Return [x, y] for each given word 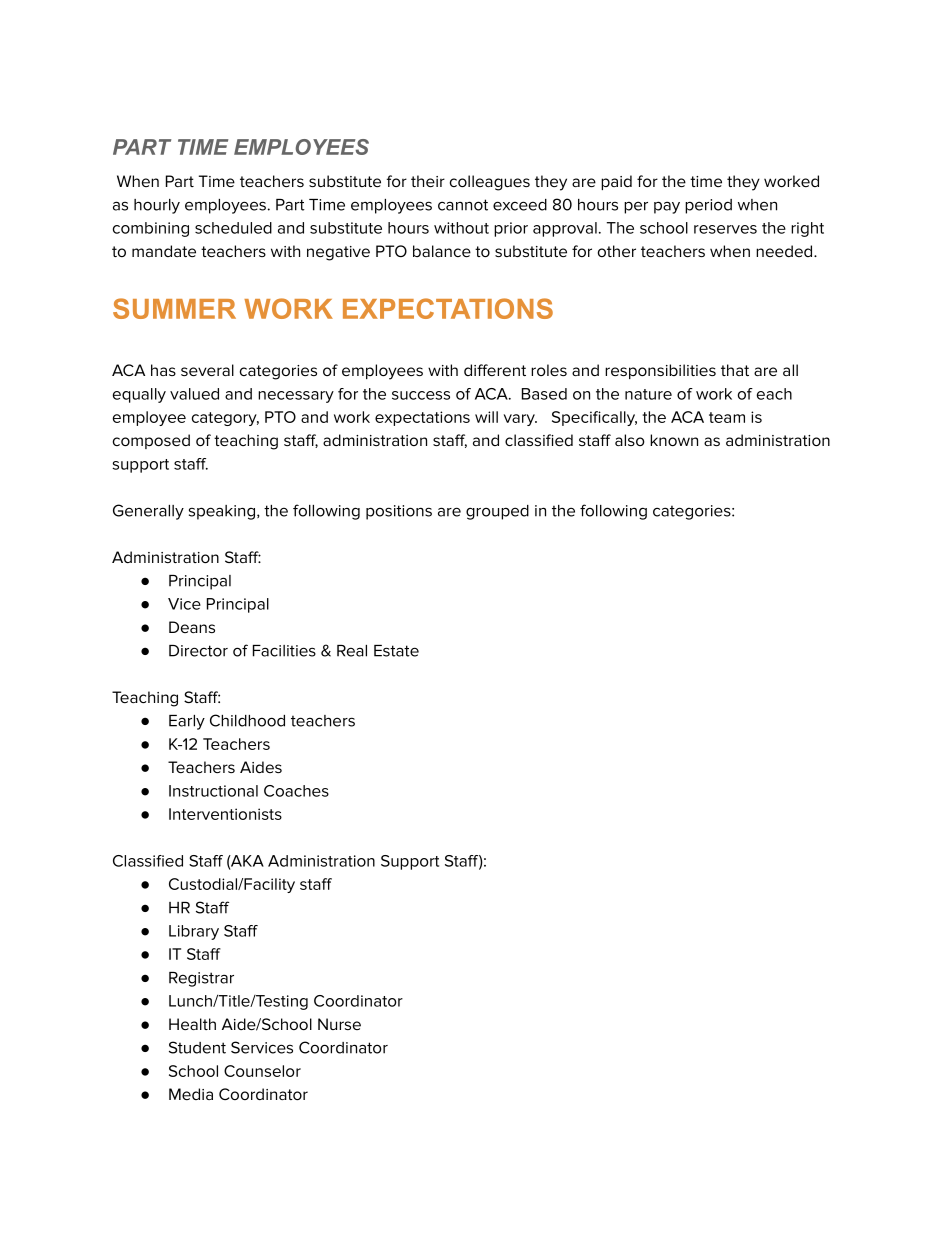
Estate [396, 651]
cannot [463, 205]
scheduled [233, 228]
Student [197, 1047]
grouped [497, 512]
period [708, 206]
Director [198, 651]
